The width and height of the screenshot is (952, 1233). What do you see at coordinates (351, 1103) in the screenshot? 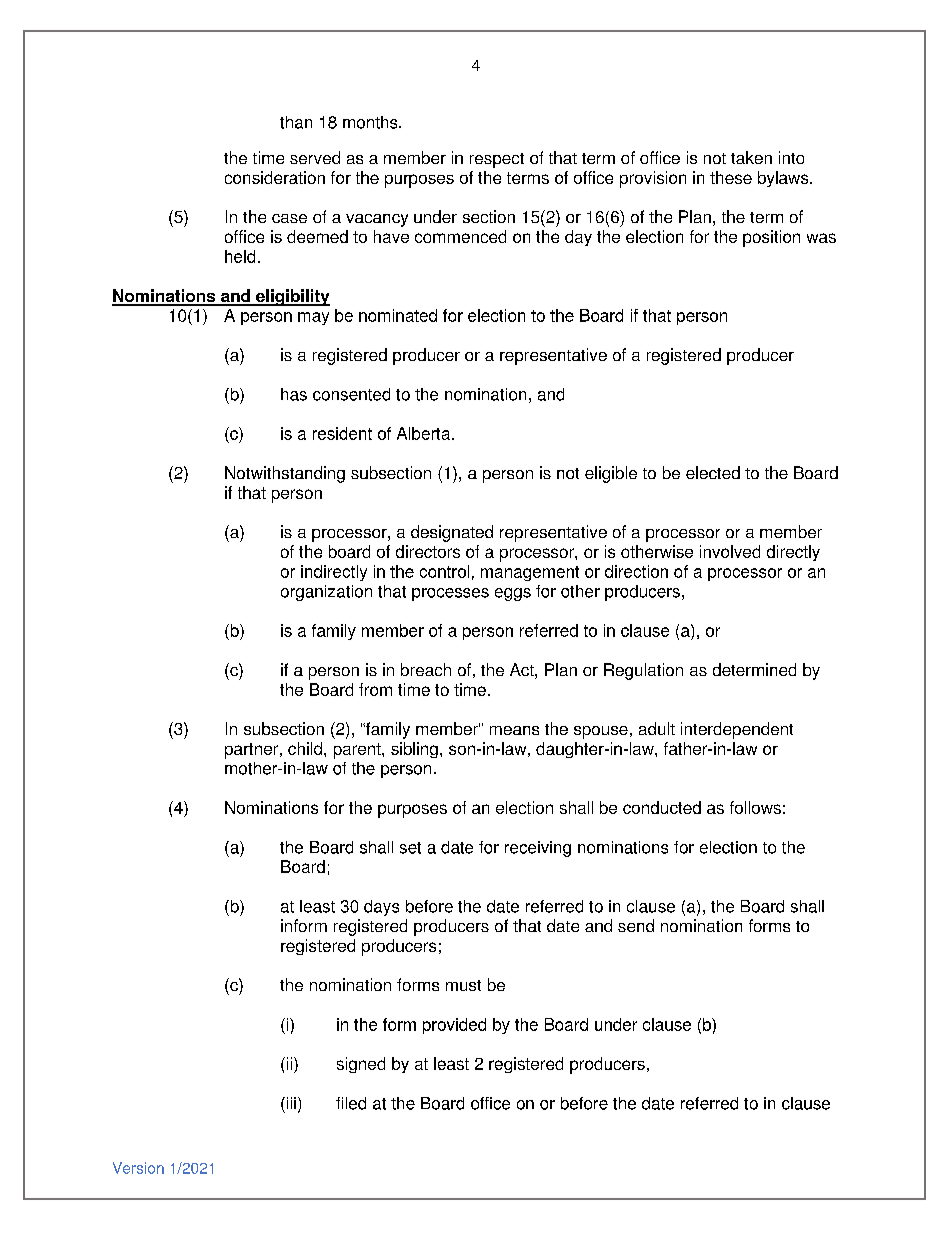
I see `filed` at bounding box center [351, 1103].
